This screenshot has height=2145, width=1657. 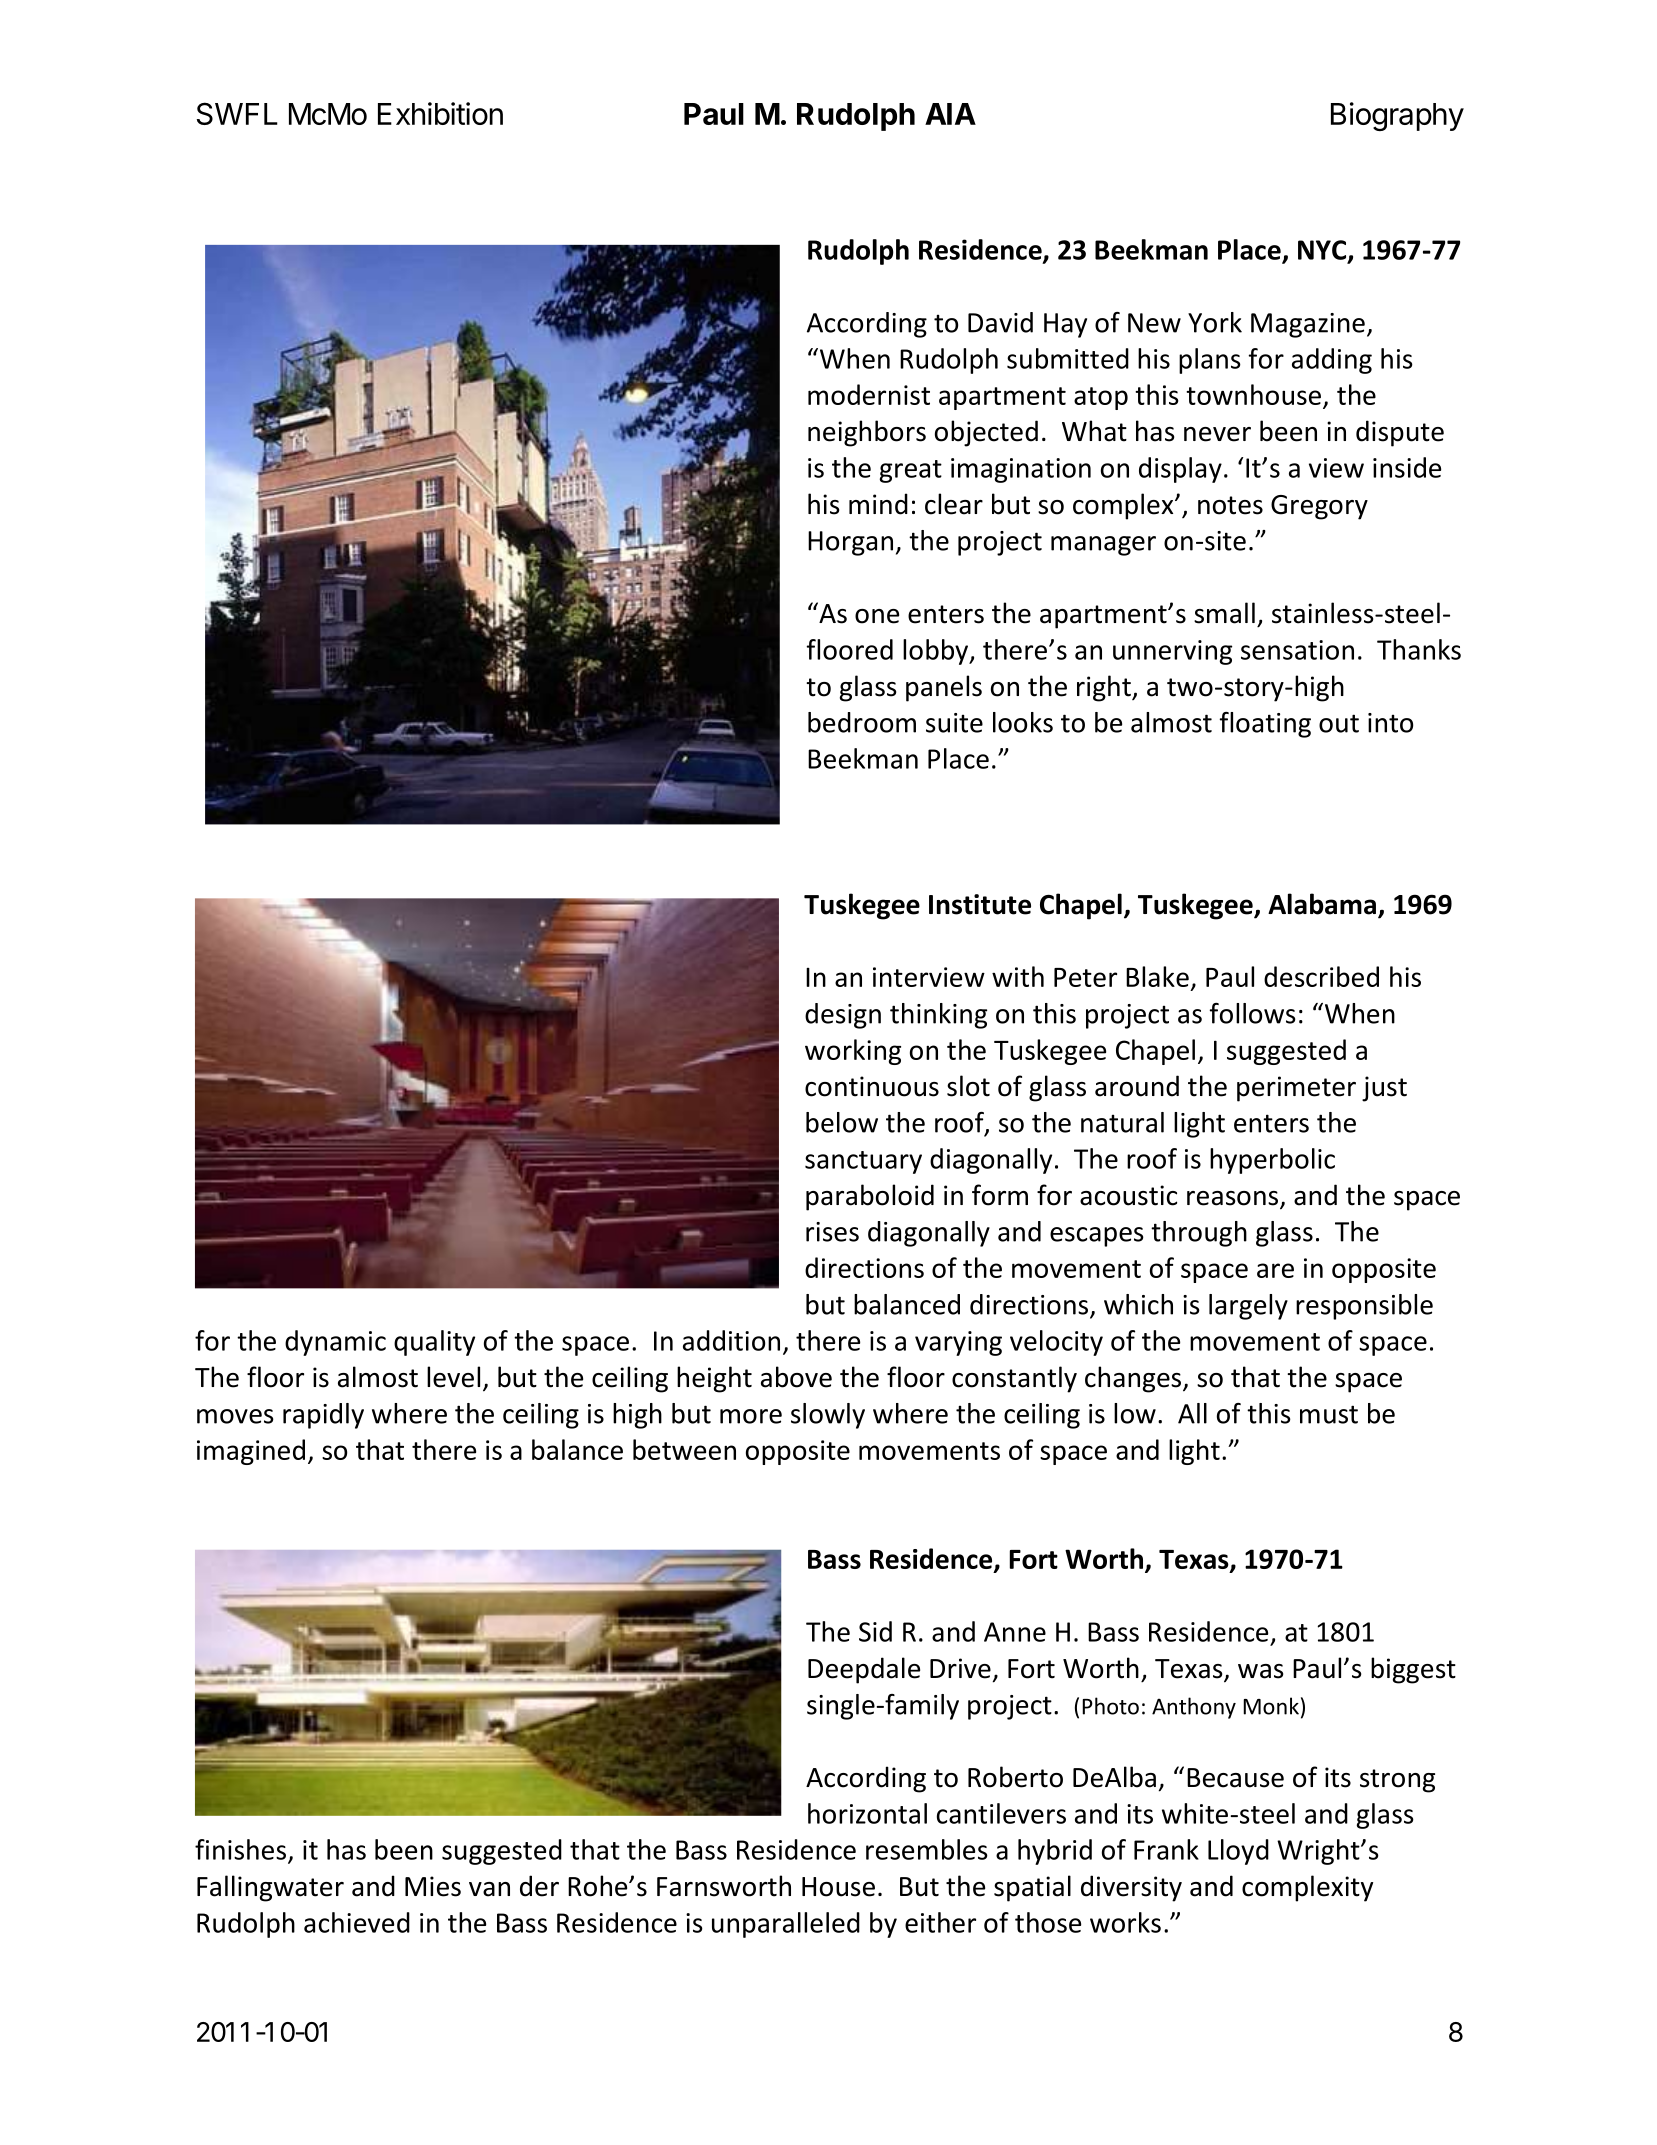 I want to click on follows, so click(x=1253, y=1013).
